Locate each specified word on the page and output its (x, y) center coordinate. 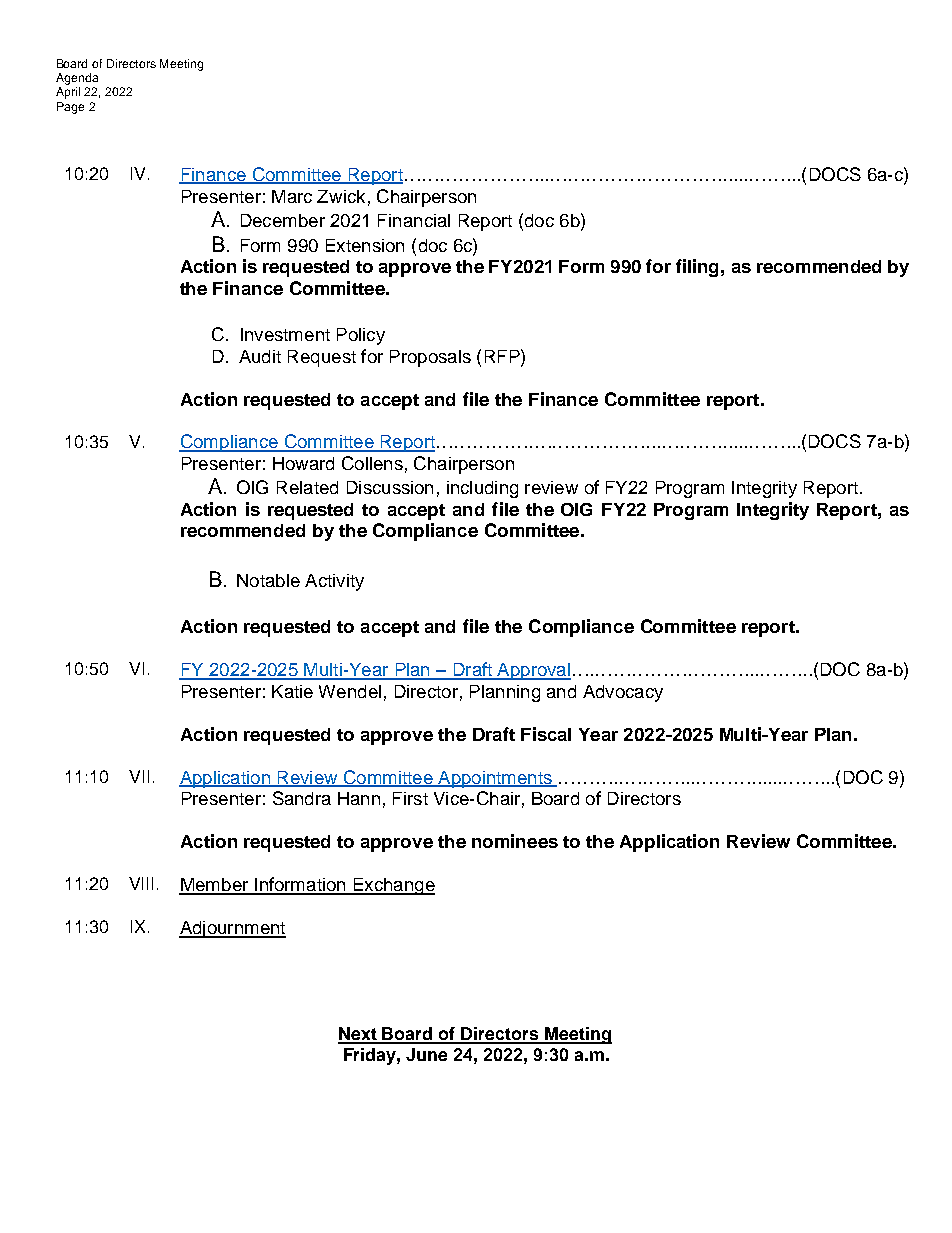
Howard (303, 463)
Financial (414, 220)
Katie (292, 691)
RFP (503, 356)
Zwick (341, 196)
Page (70, 108)
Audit (260, 356)
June (426, 1054)
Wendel (350, 691)
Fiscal (546, 734)
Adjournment (232, 929)
